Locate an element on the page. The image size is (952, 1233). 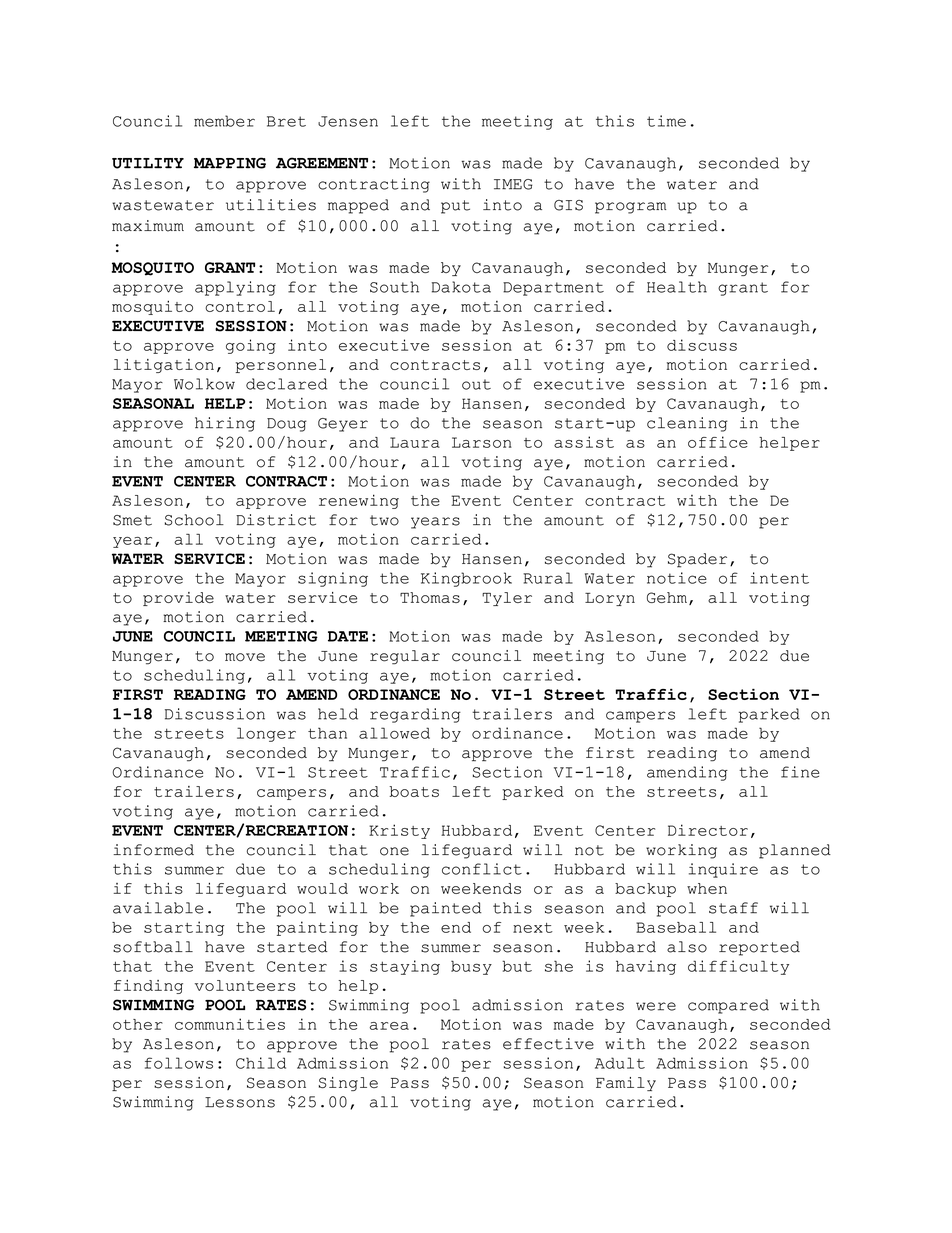
time is located at coordinates (666, 121).
